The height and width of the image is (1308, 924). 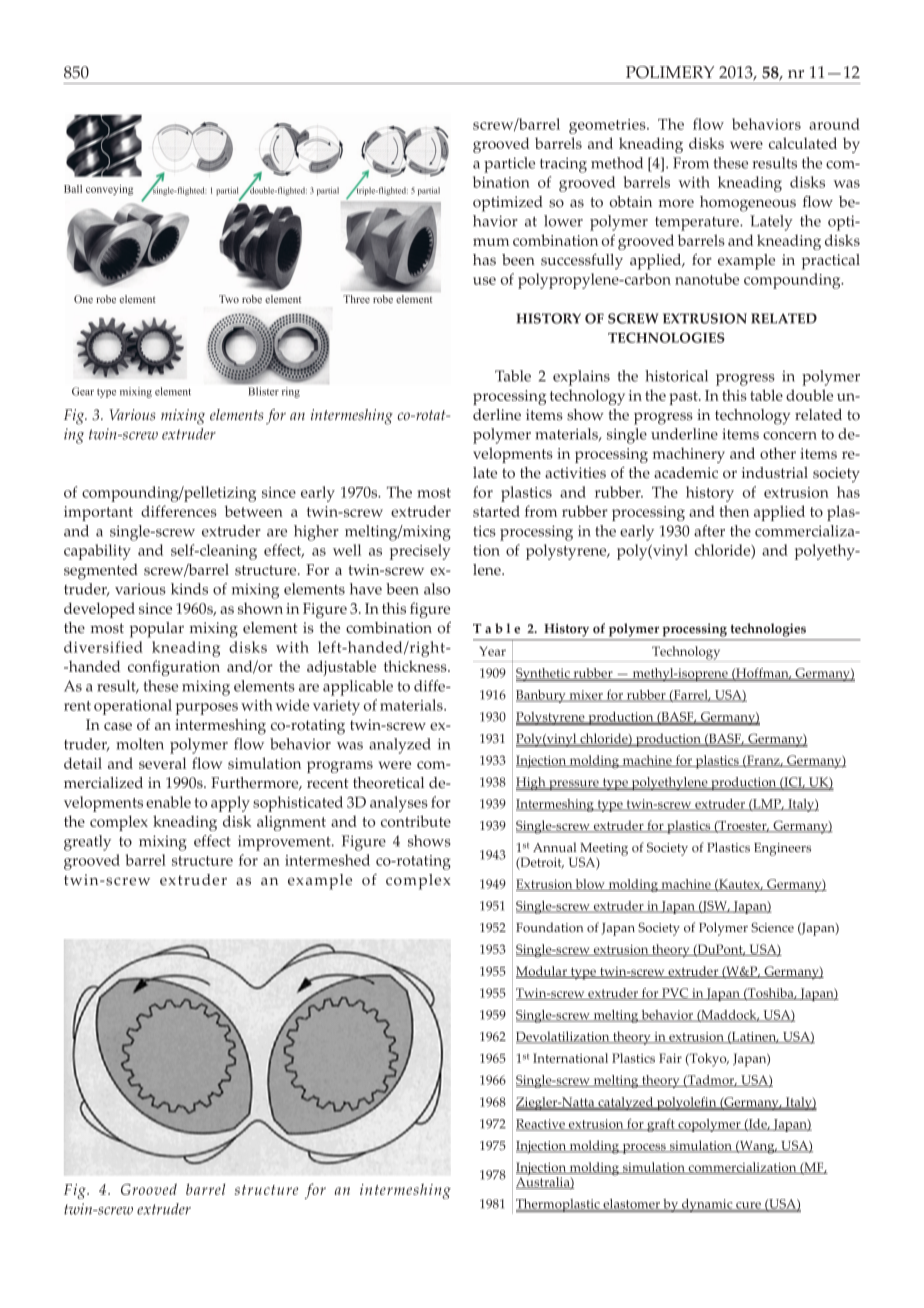 I want to click on homogeneous, so click(x=748, y=204).
